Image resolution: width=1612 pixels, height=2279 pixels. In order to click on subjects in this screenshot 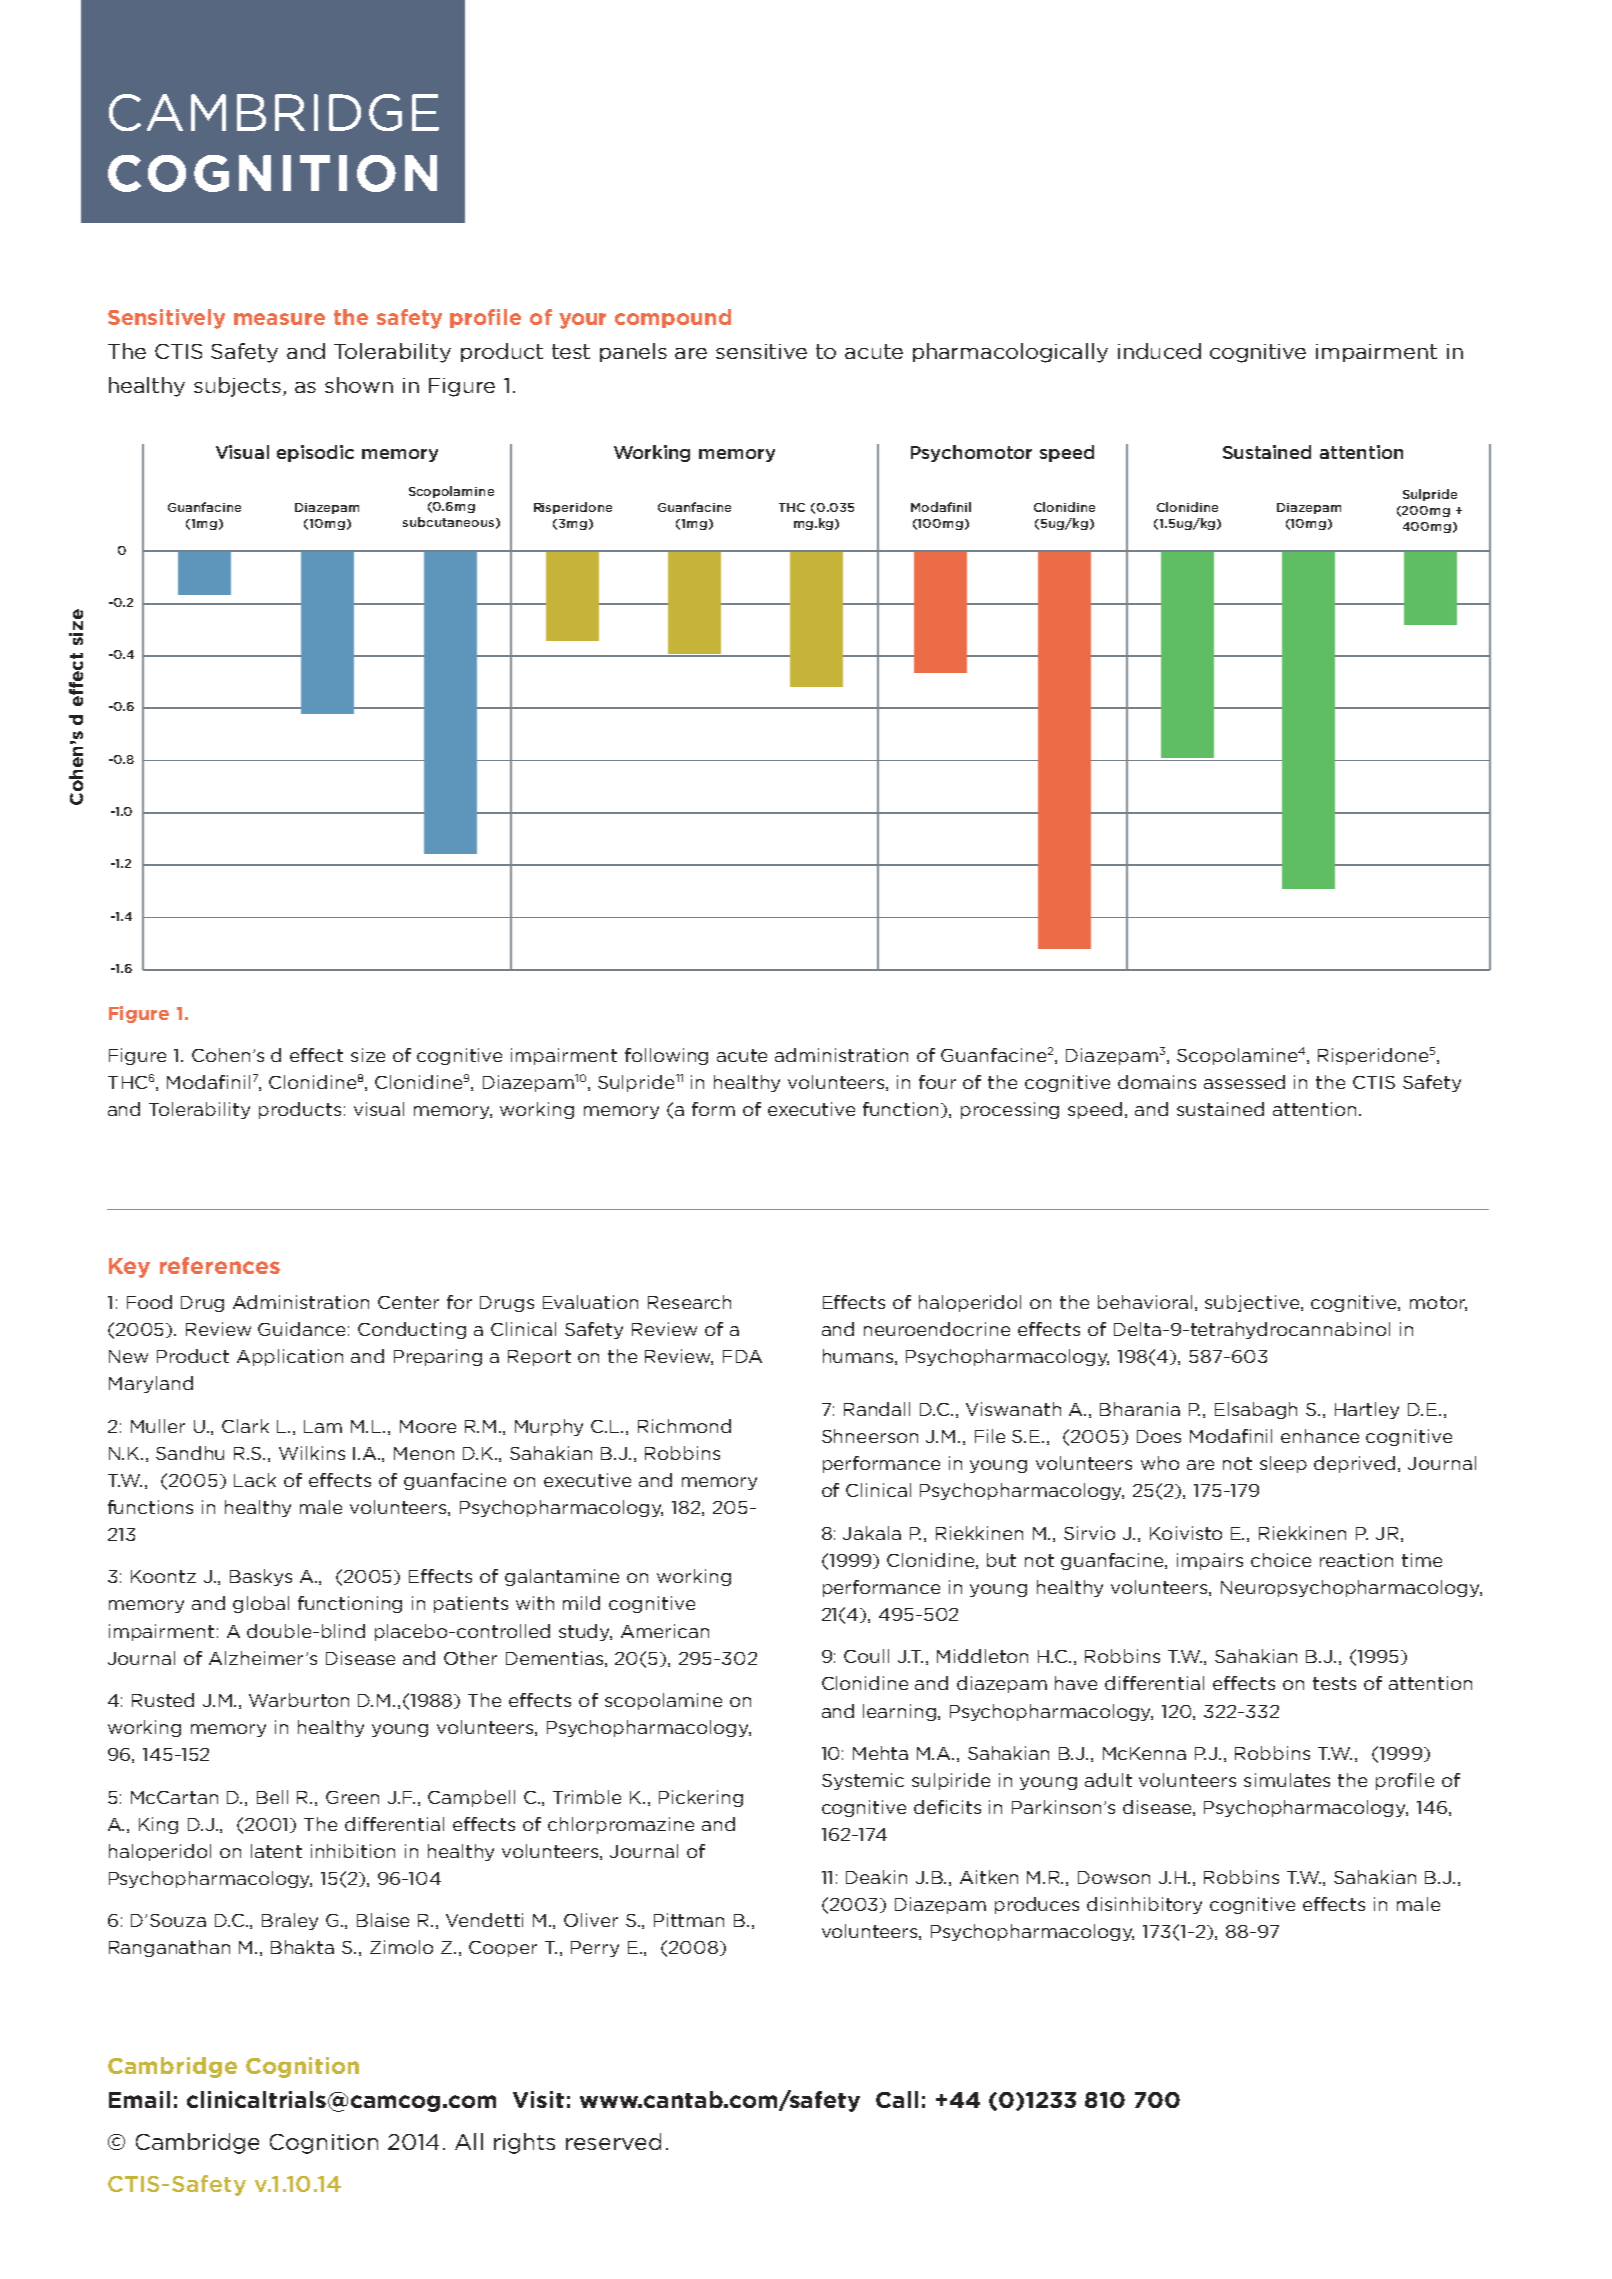, I will do `click(239, 387)`.
